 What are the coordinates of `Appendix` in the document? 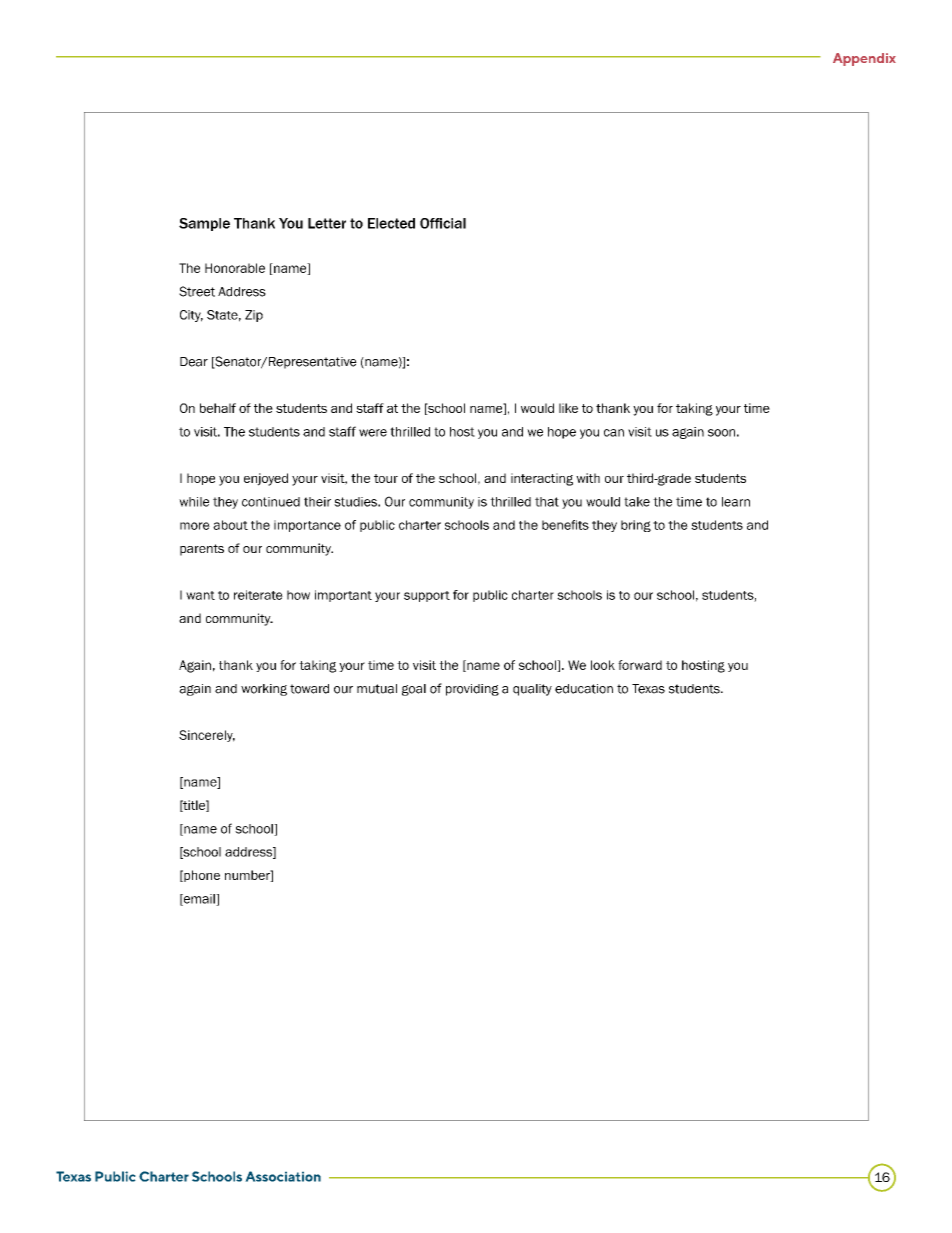 It's located at (864, 59).
